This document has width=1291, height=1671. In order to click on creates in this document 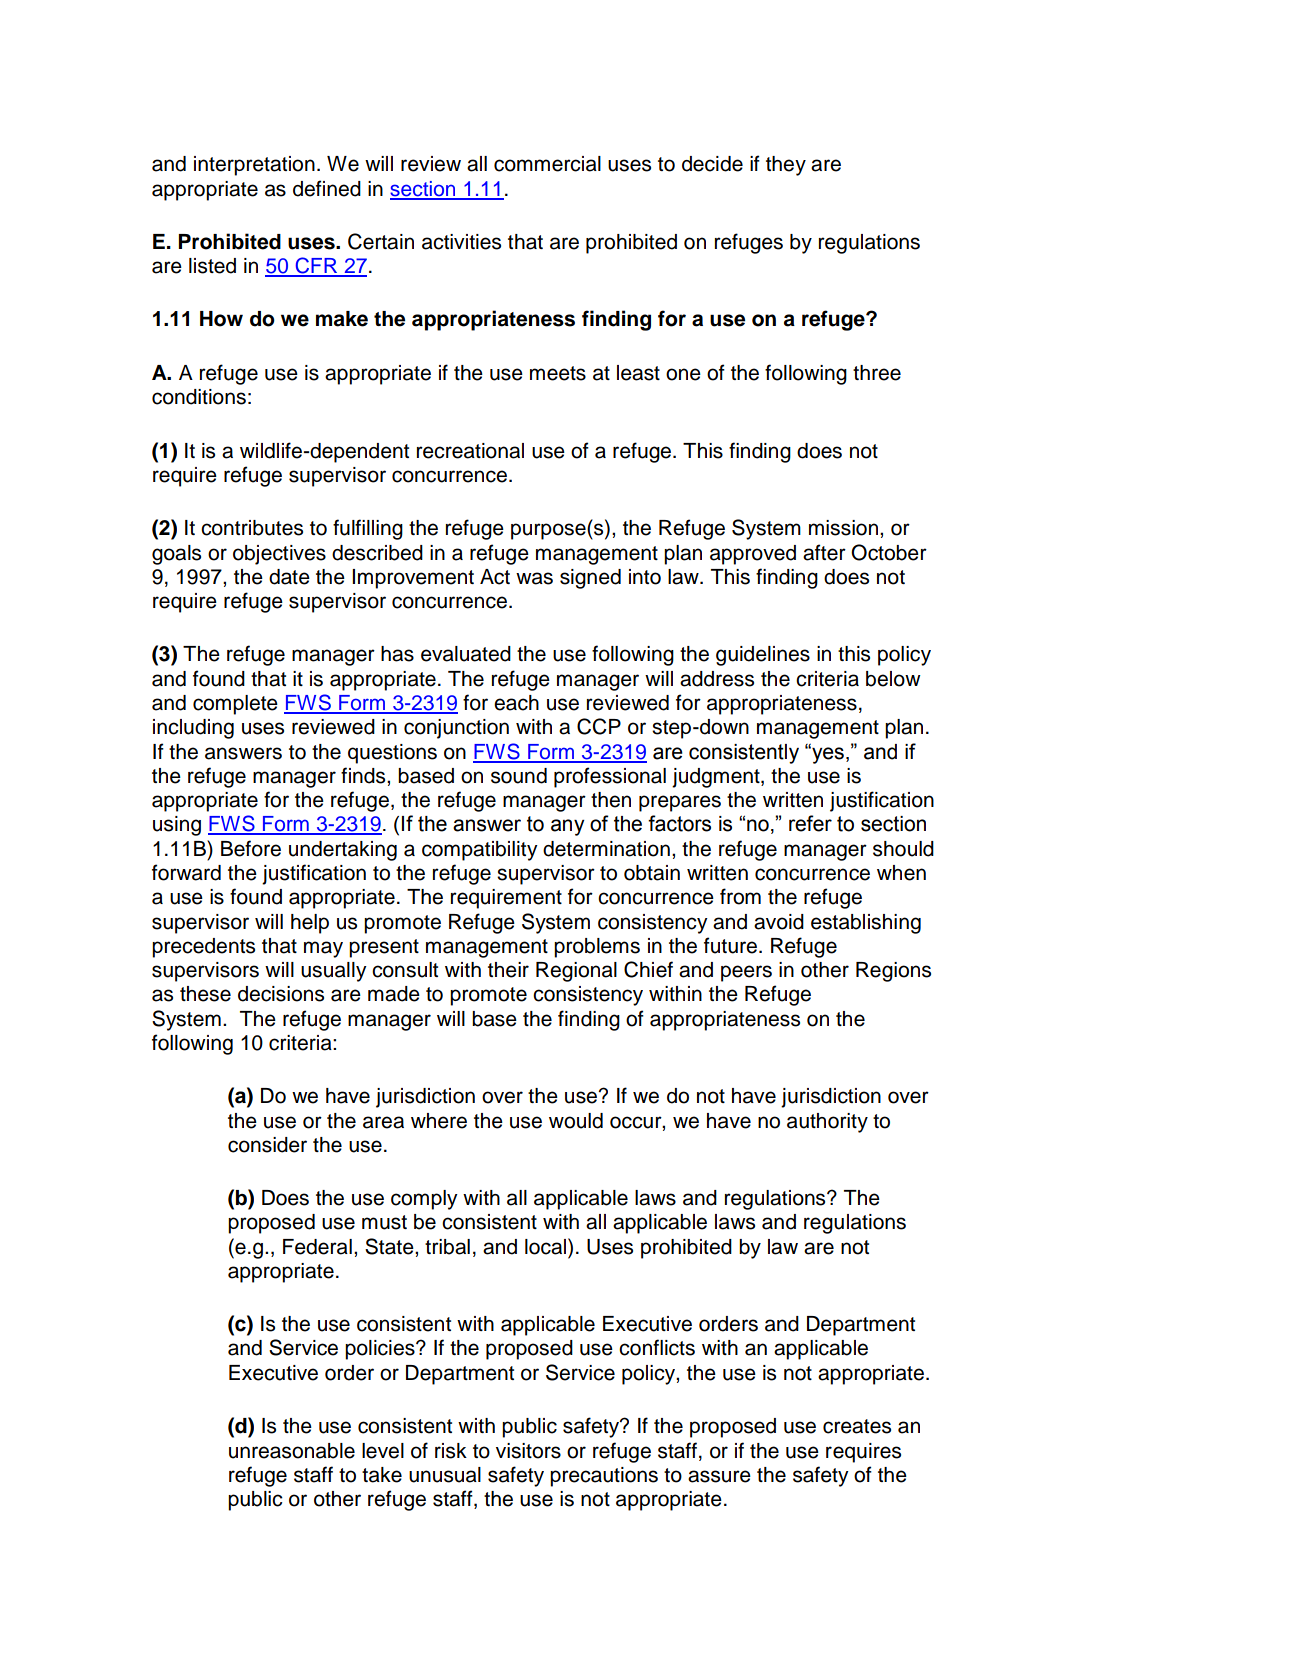, I will do `click(857, 1426)`.
